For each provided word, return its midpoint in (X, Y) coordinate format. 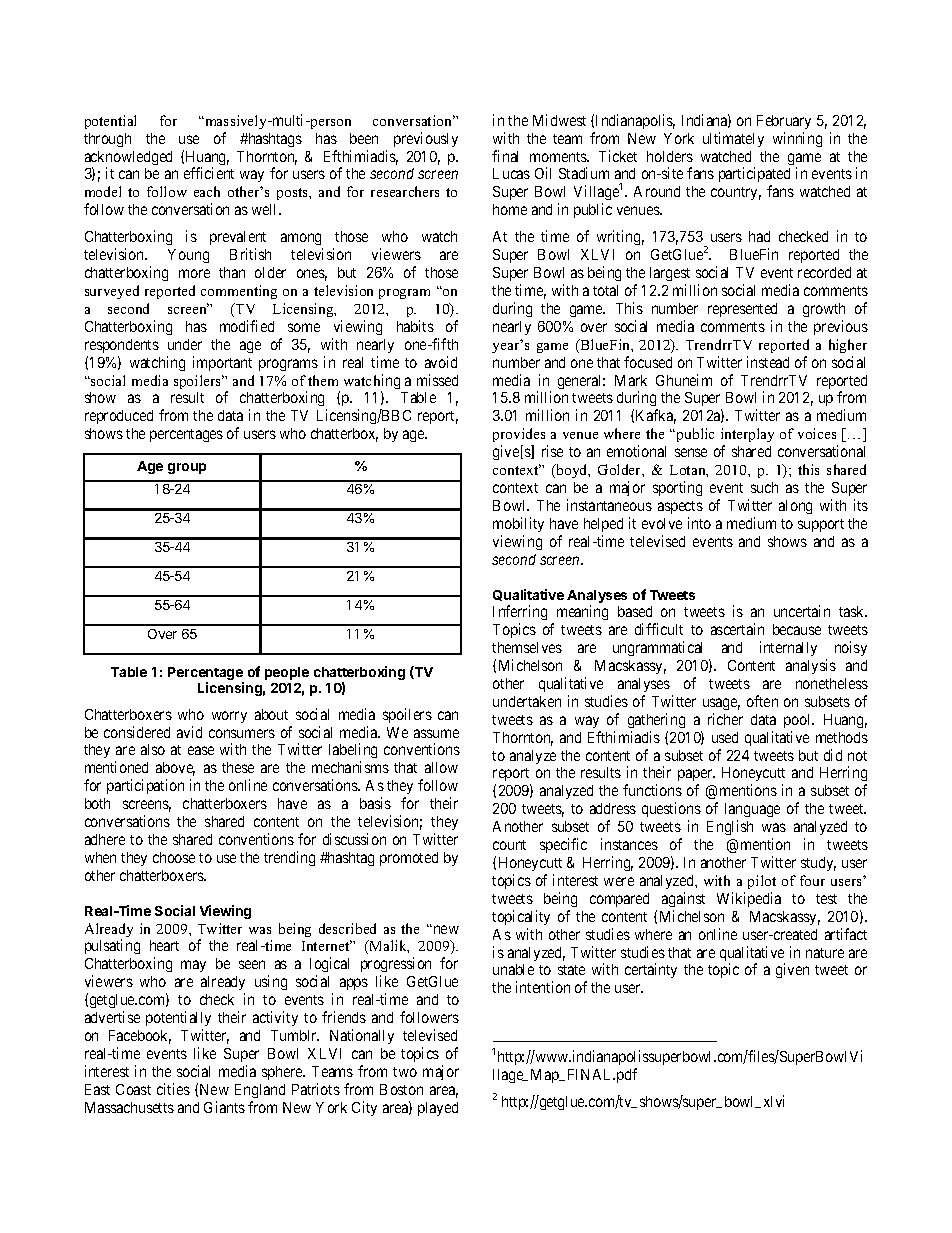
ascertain (737, 629)
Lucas (511, 173)
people (287, 673)
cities (173, 1089)
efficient (209, 173)
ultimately (733, 139)
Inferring (520, 614)
